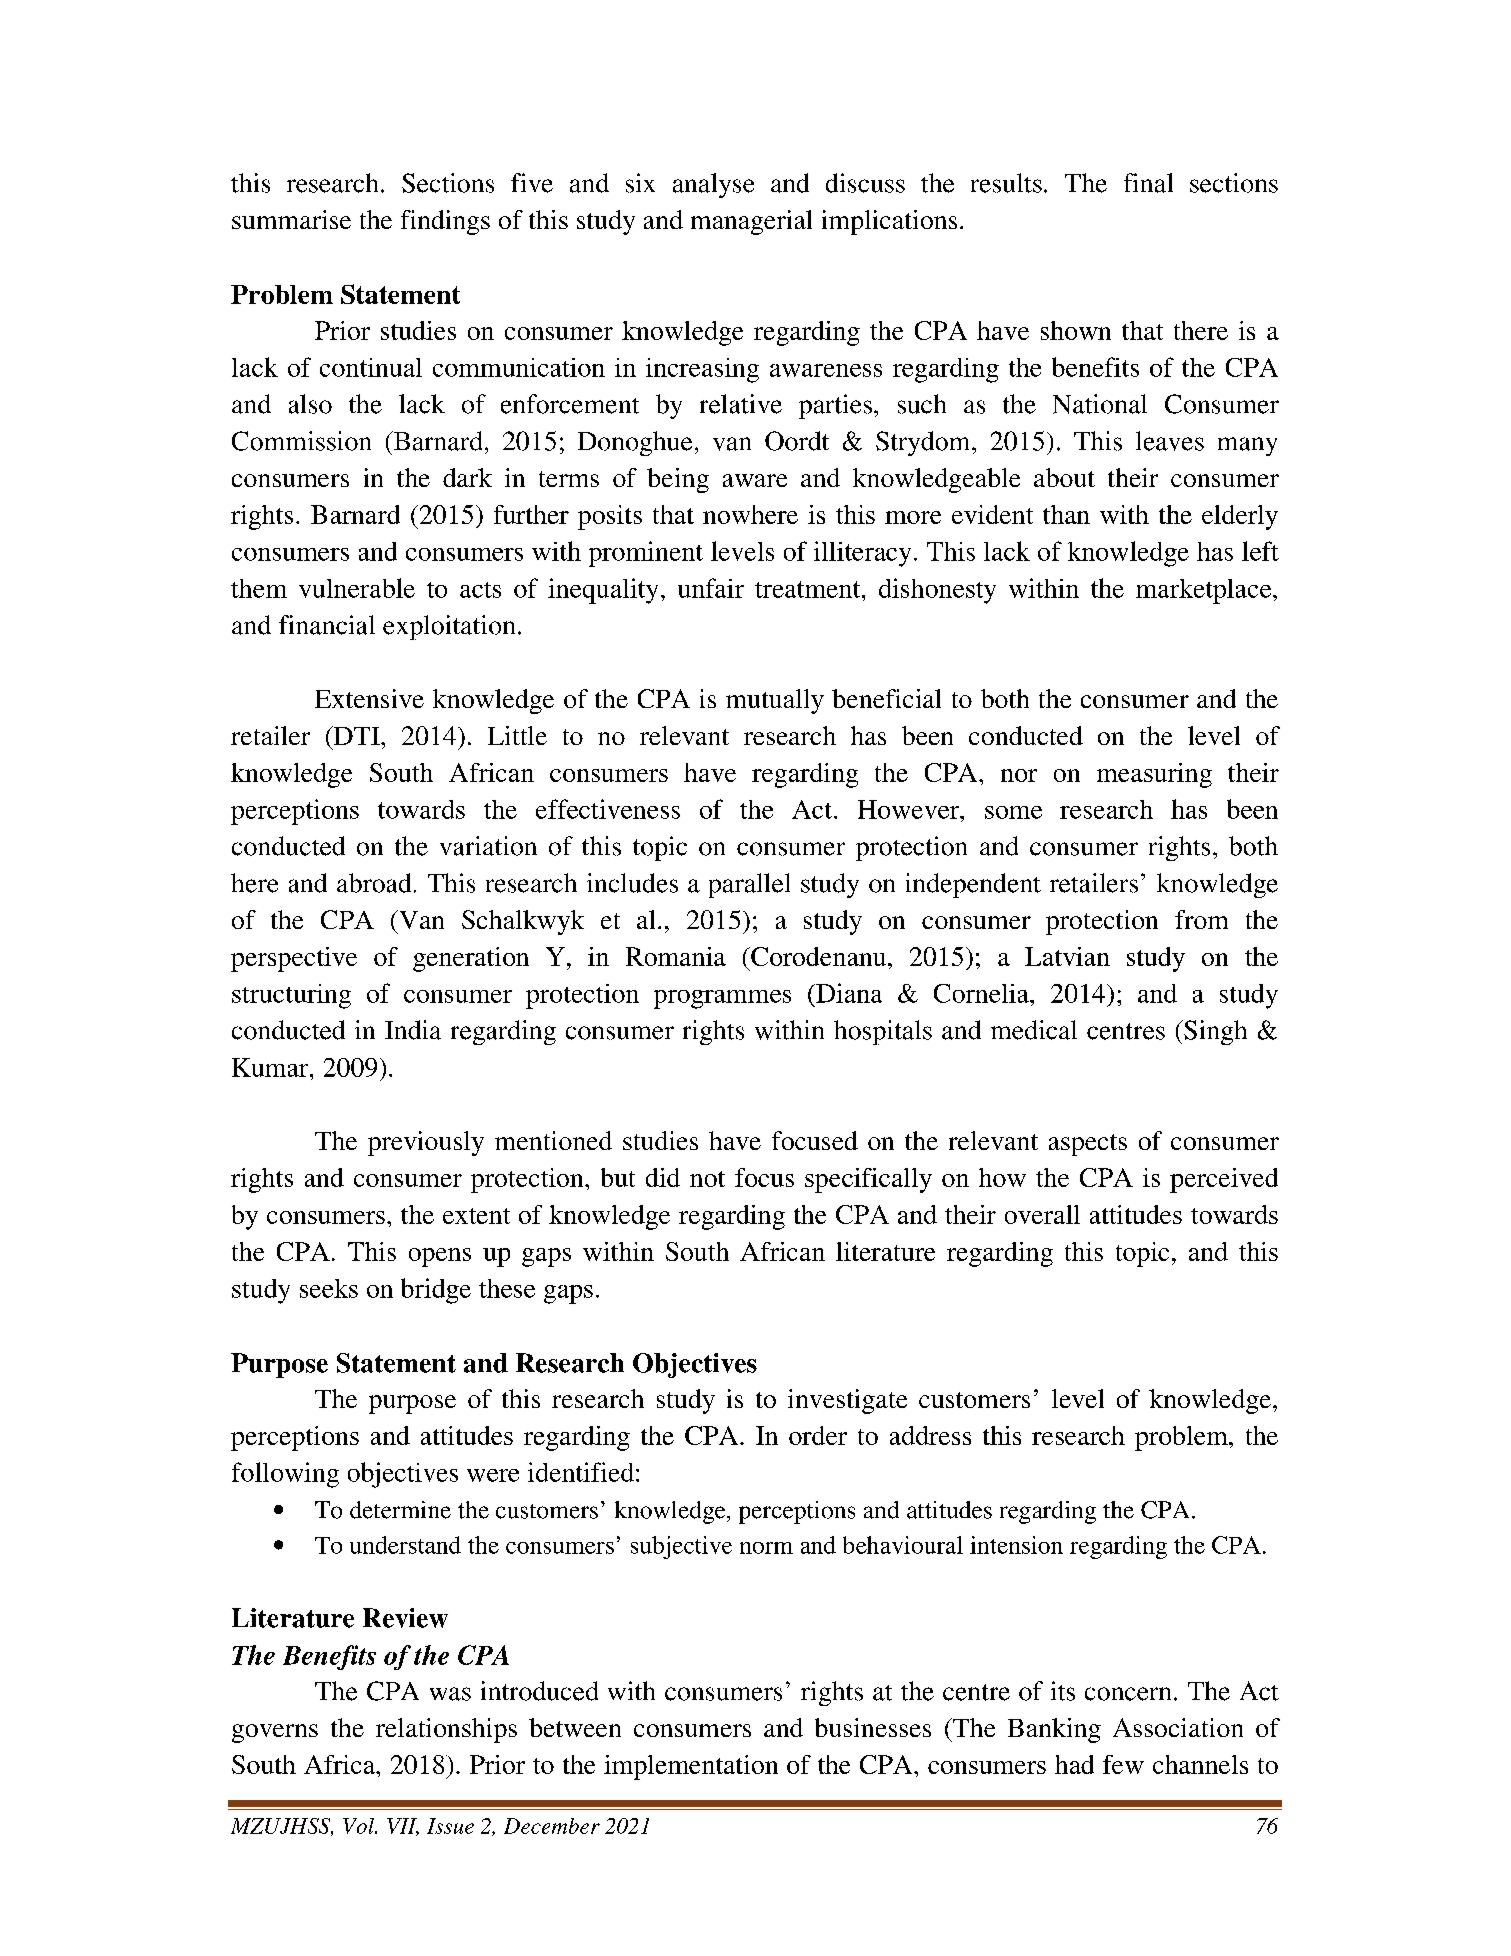 The width and height of the image is (1511, 1956). What do you see at coordinates (1214, 1032) in the image?
I see `Singh` at bounding box center [1214, 1032].
